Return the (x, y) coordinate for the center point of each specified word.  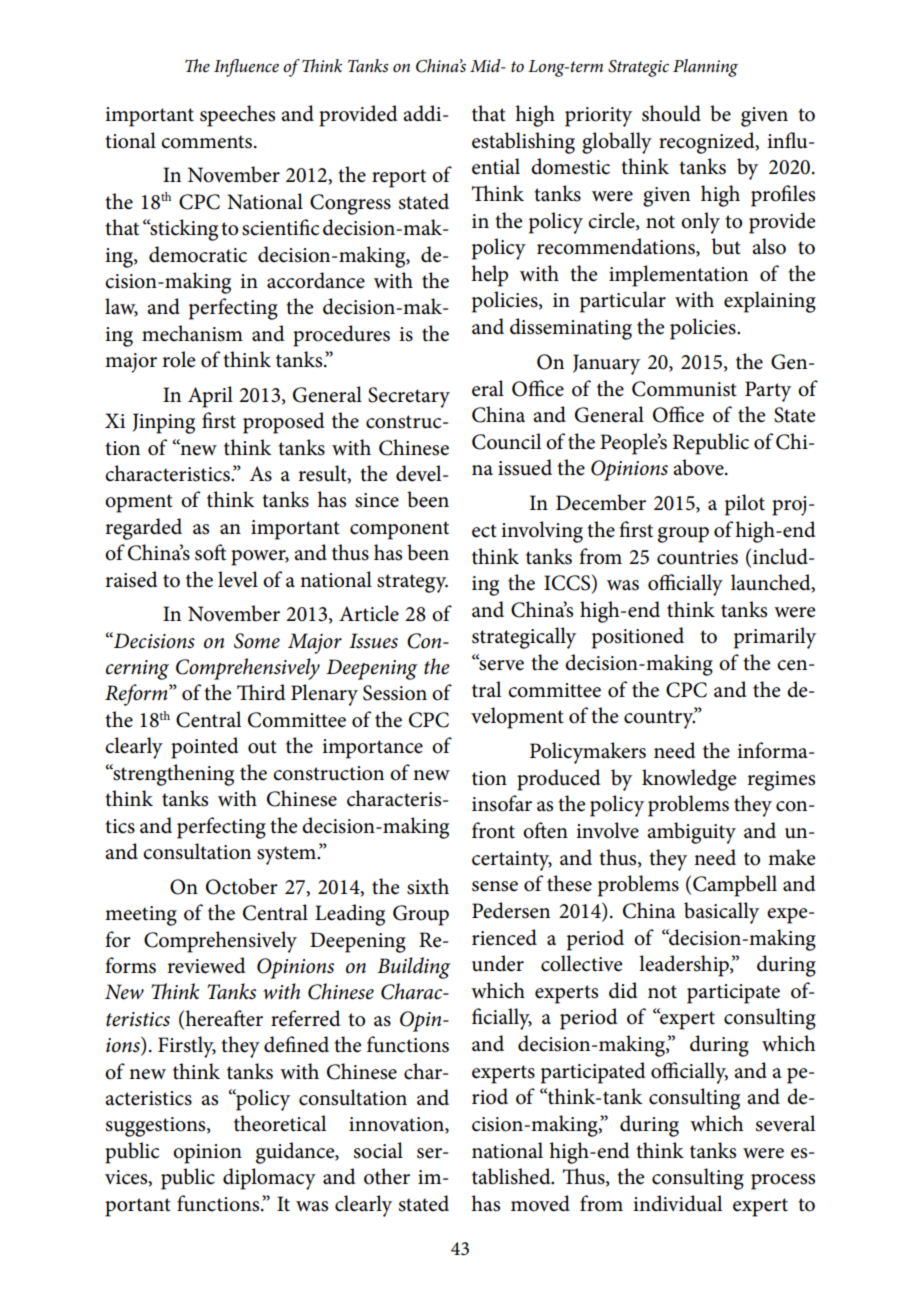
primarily (775, 638)
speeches (237, 116)
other (387, 1176)
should (671, 113)
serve (500, 664)
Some (257, 641)
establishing (523, 143)
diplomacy (269, 1179)
